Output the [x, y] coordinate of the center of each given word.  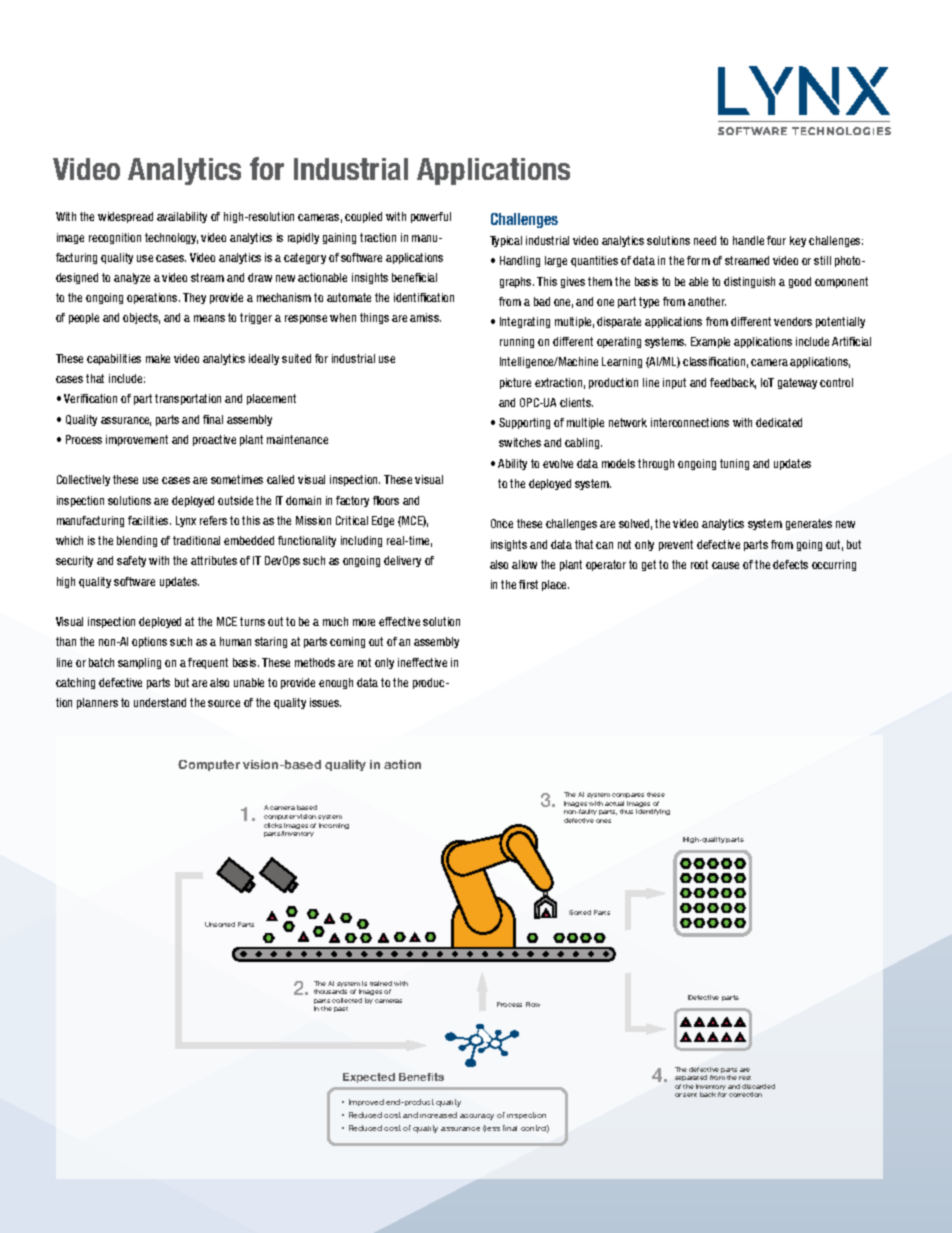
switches [520, 442]
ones [603, 821]
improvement [137, 440]
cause [725, 565]
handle [748, 240]
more [364, 622]
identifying [653, 812]
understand [160, 702]
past [341, 1009]
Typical [506, 241]
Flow [533, 1004]
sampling [139, 663]
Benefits [421, 1077]
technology [171, 238]
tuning [734, 464]
